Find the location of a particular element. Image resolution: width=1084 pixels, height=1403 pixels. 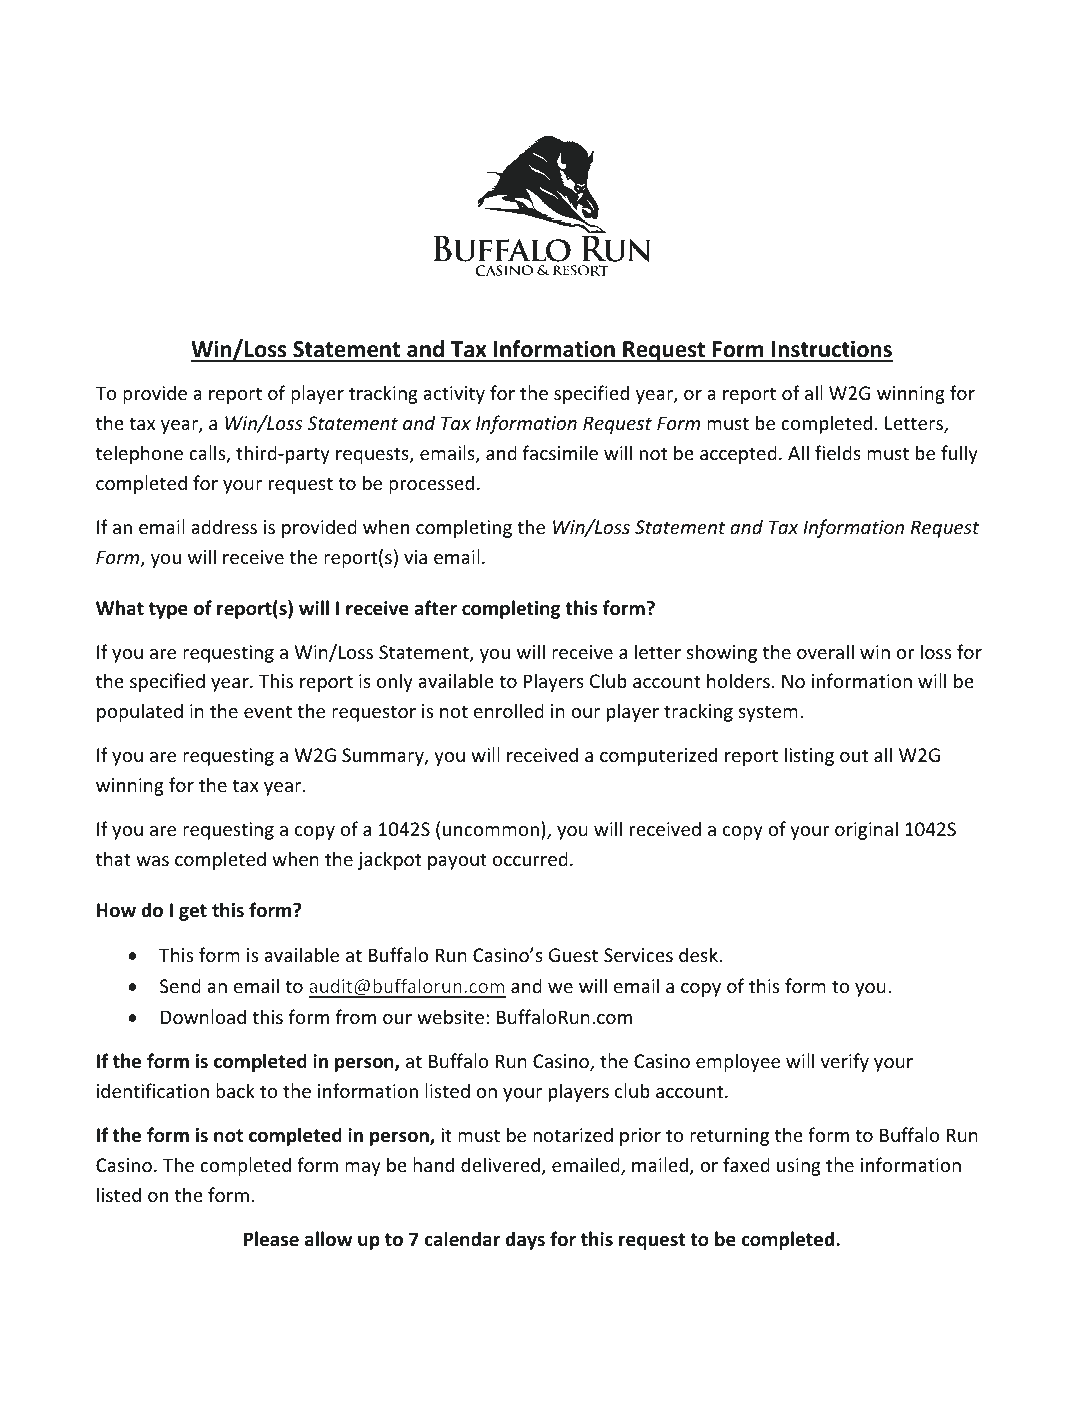

uncommon is located at coordinates (491, 831).
